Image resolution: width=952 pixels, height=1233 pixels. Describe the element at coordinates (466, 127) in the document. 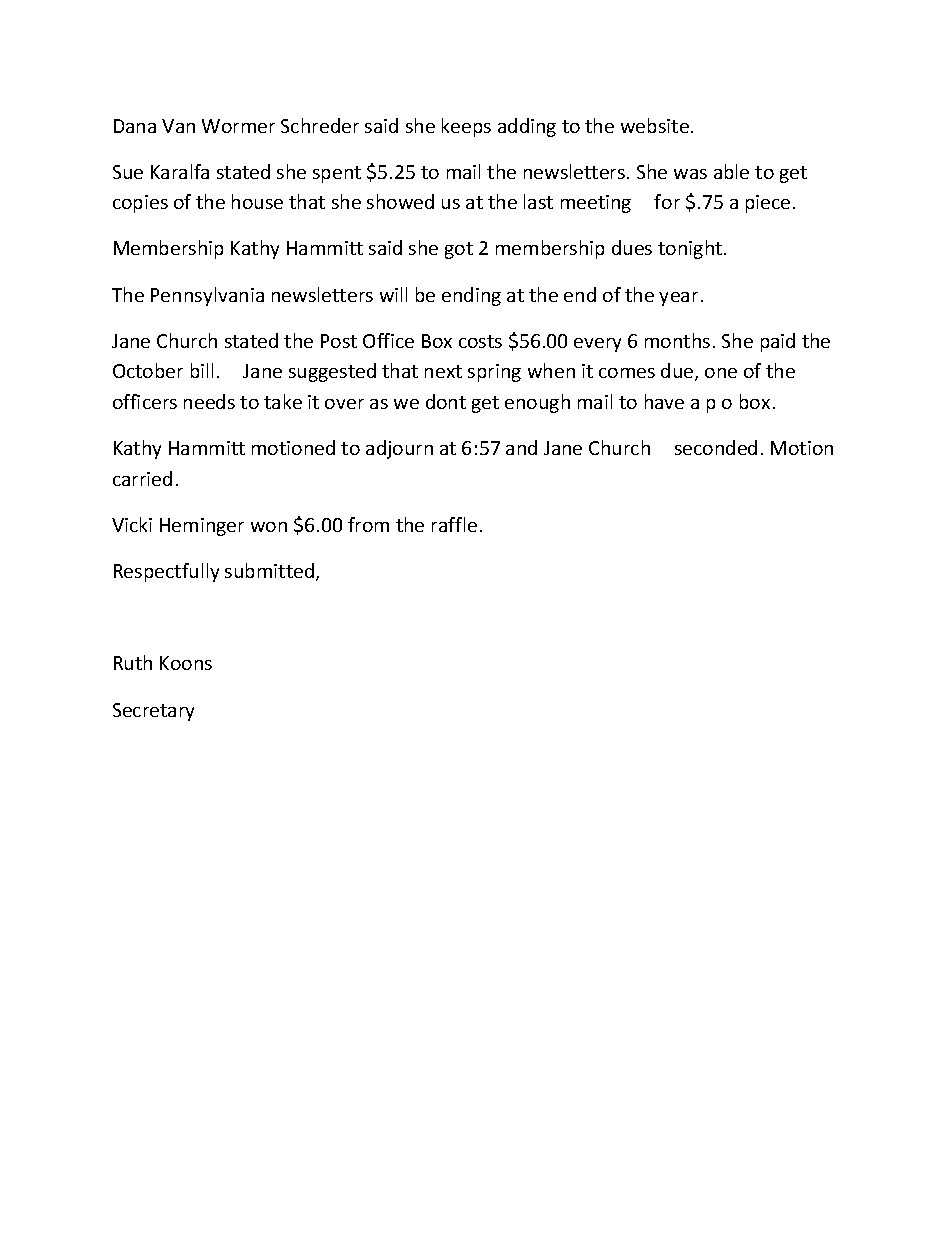

I see `keeps` at that location.
